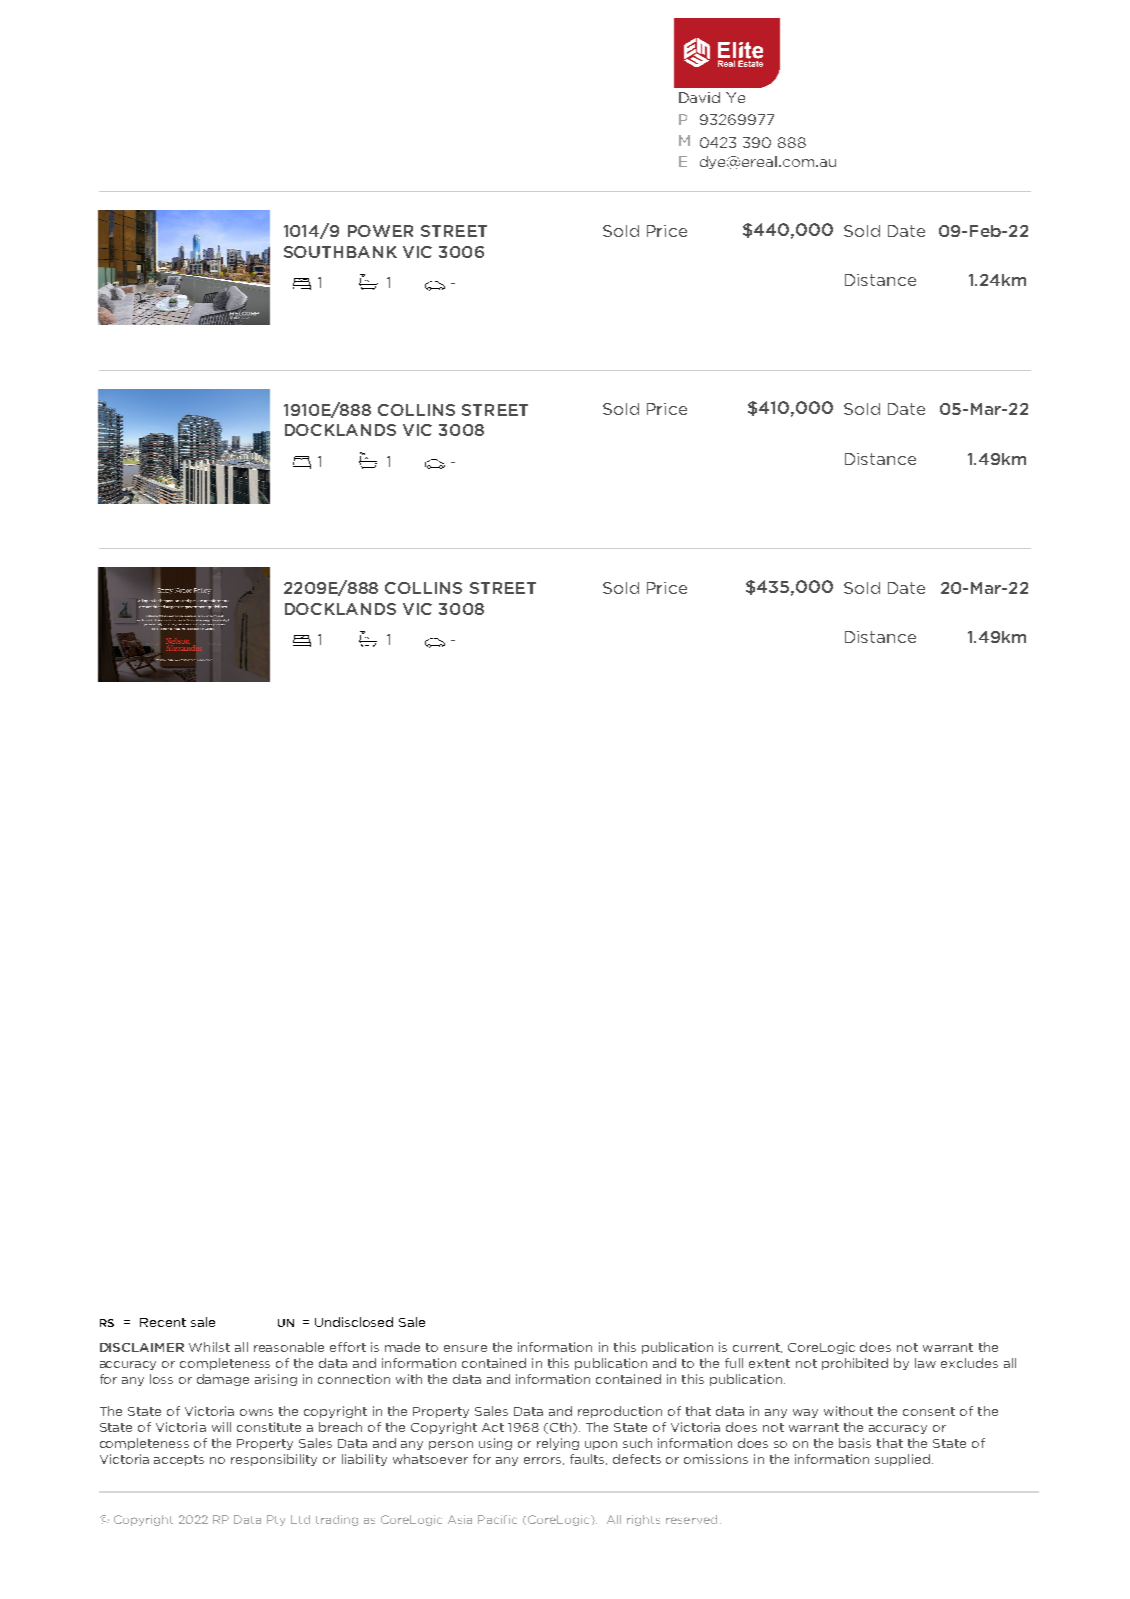 The height and width of the screenshot is (1599, 1130). Describe the element at coordinates (163, 1322) in the screenshot. I see `Recent` at that location.
